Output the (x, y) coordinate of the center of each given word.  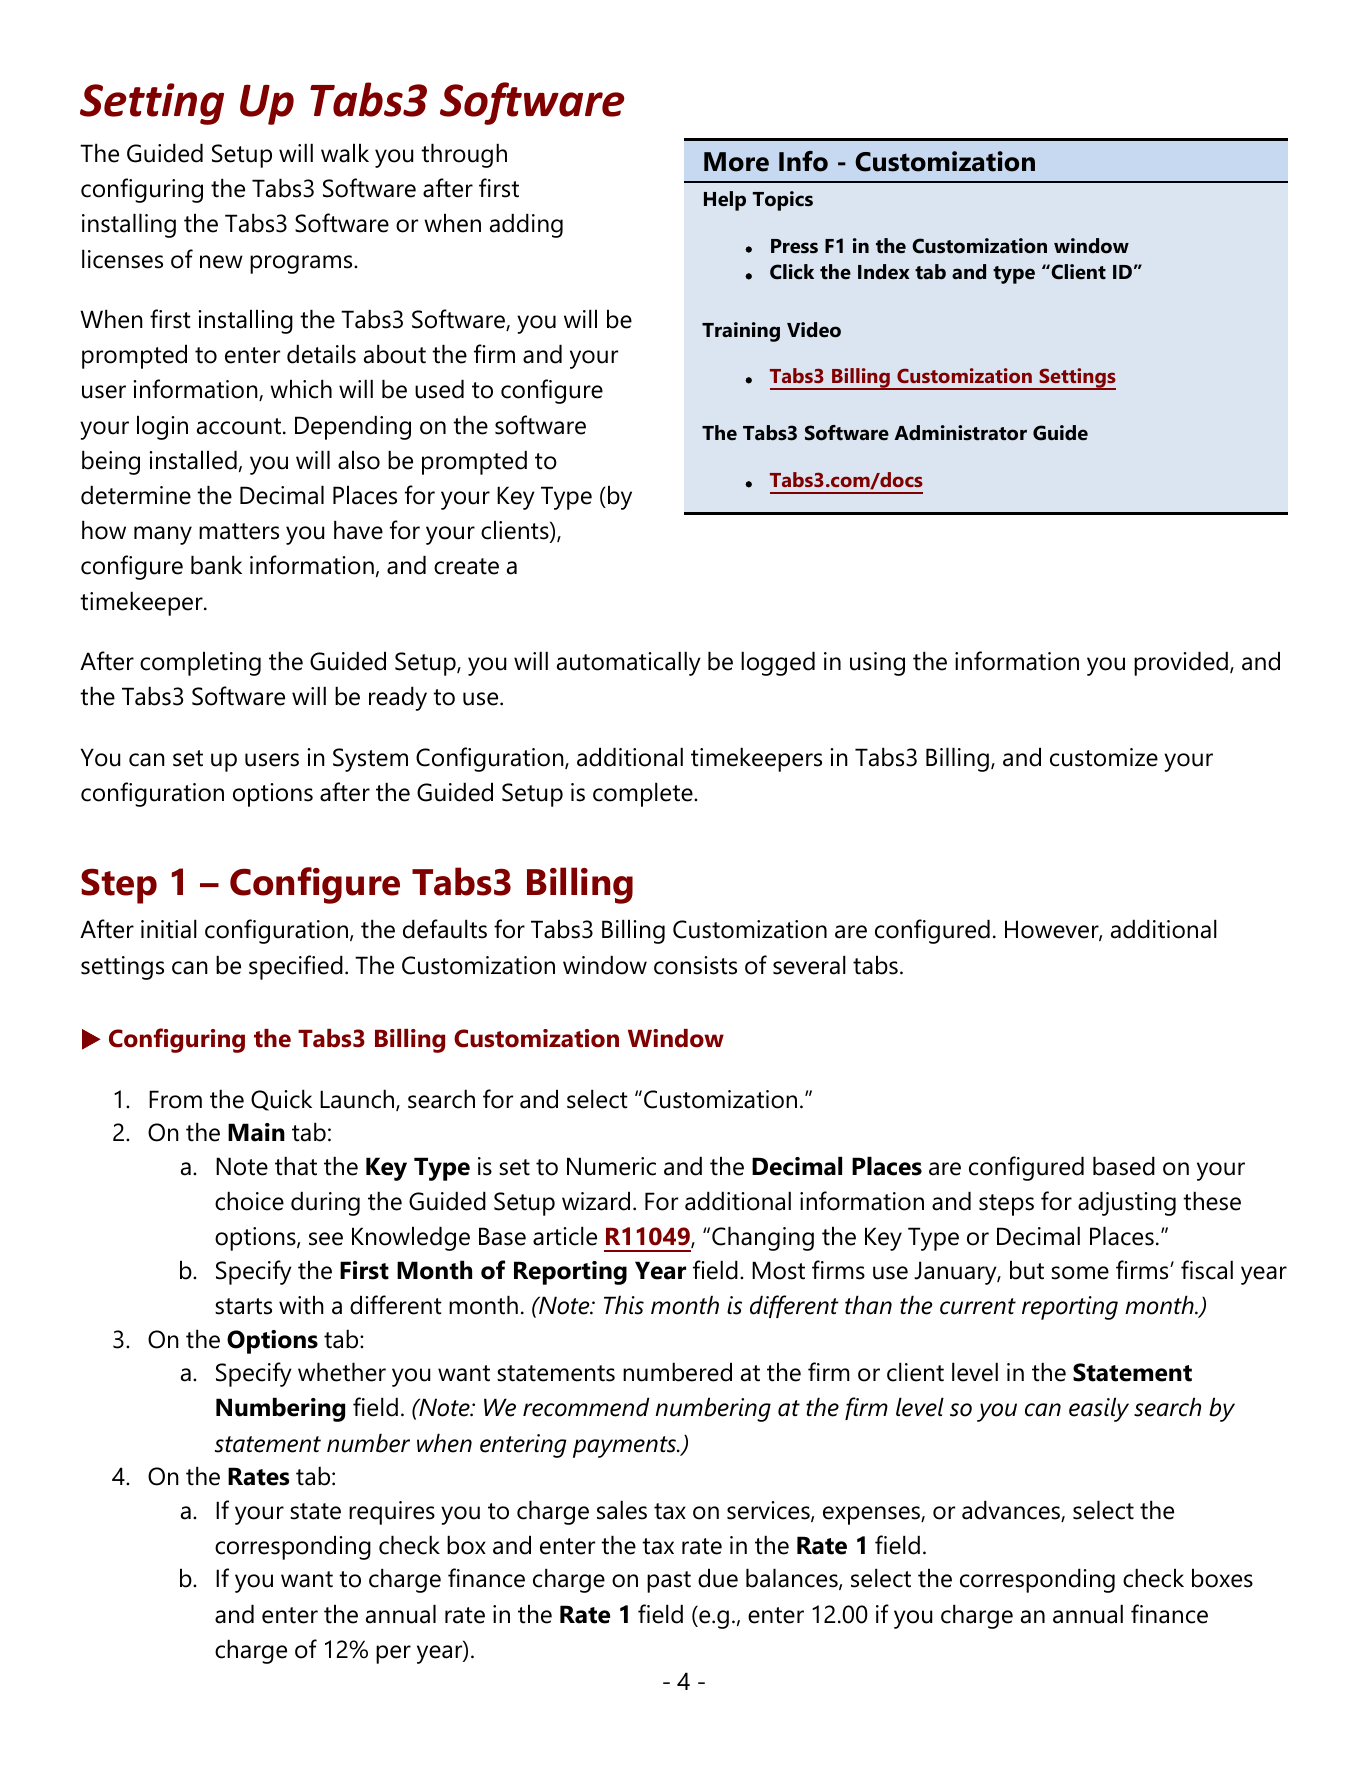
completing (200, 663)
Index (883, 272)
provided (1181, 663)
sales (622, 1510)
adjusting (1127, 1203)
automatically (629, 663)
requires (392, 1513)
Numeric (611, 1166)
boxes (1222, 1578)
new (221, 262)
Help (725, 201)
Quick (281, 1100)
